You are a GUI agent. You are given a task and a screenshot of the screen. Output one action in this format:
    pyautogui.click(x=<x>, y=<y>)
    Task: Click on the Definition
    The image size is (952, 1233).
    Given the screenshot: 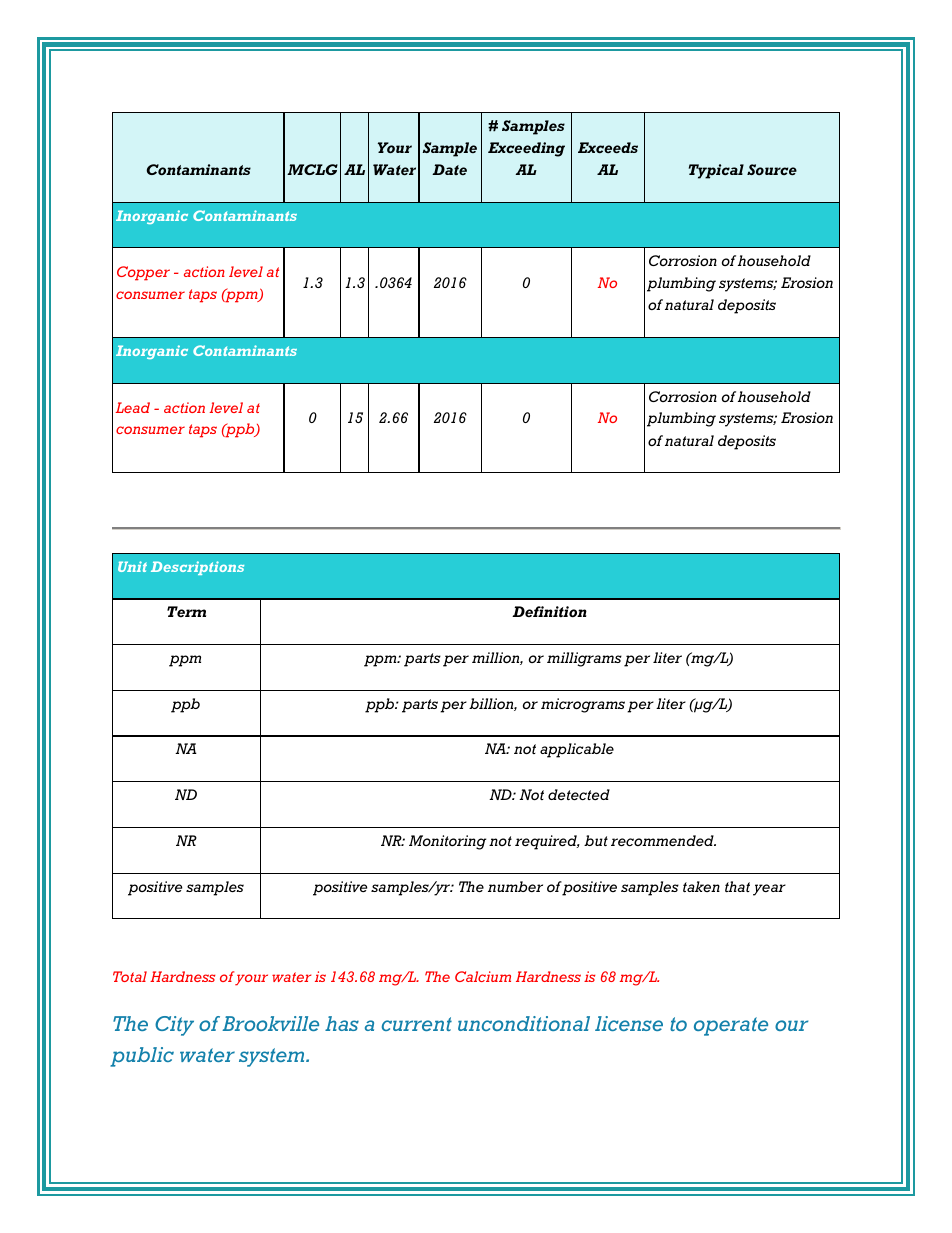 What is the action you would take?
    pyautogui.click(x=549, y=612)
